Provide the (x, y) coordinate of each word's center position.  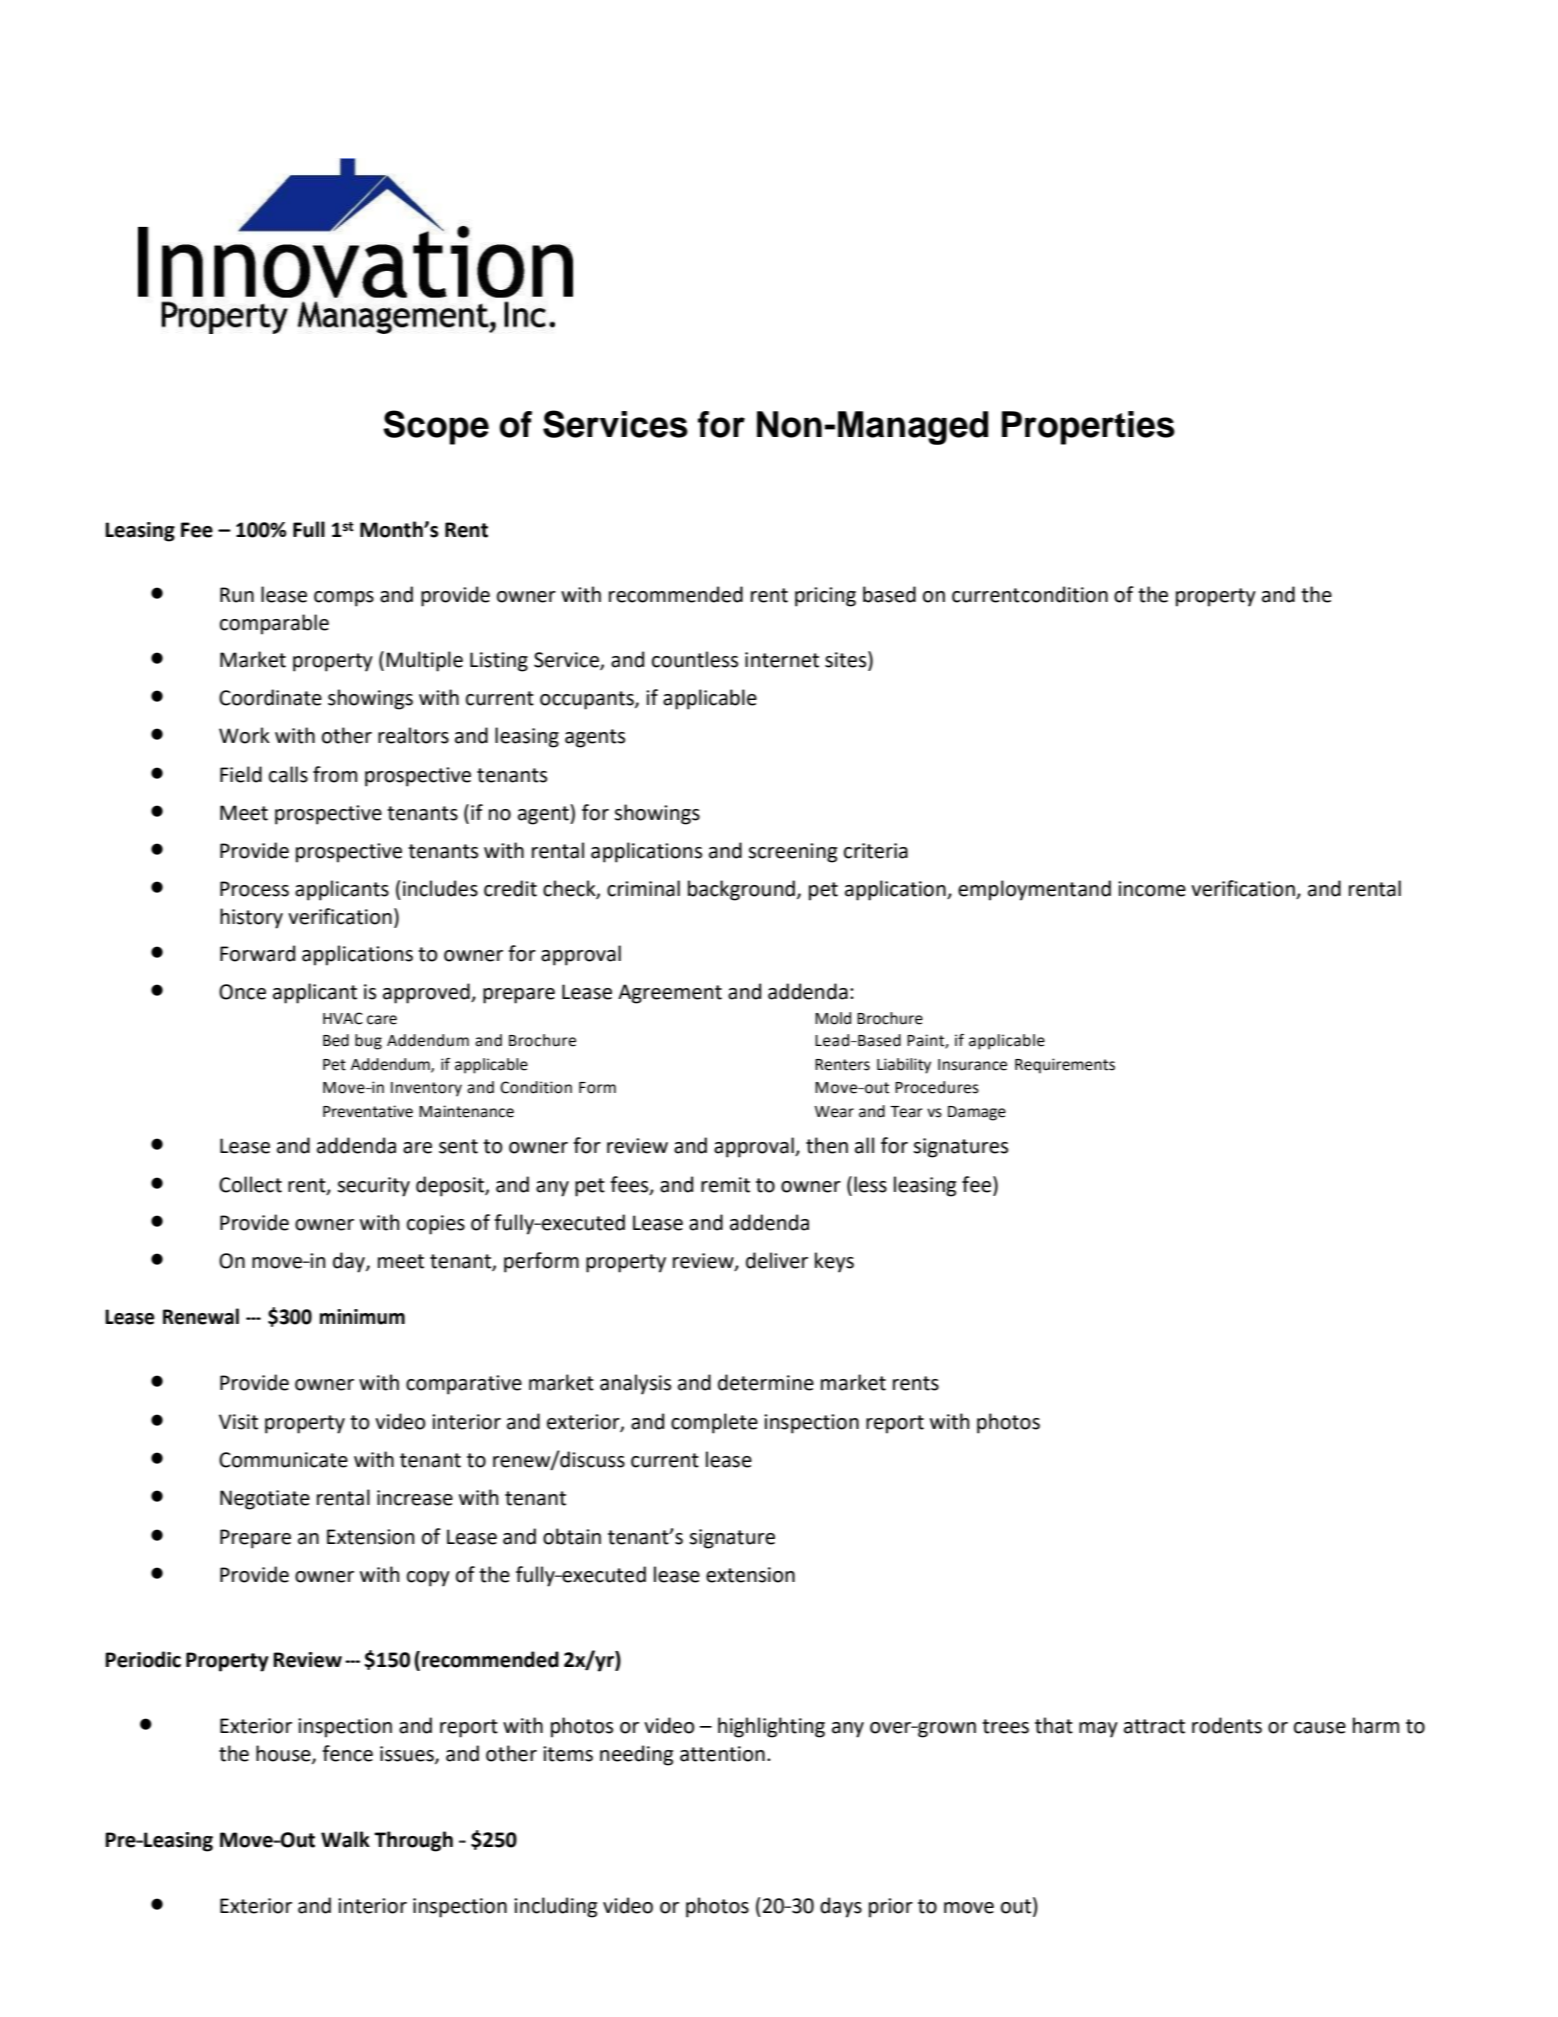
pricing (825, 597)
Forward (257, 953)
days (841, 1907)
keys (834, 1262)
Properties (1088, 428)
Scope (436, 427)
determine (766, 1382)
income (1152, 889)
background (741, 890)
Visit (238, 1422)
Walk (345, 1839)
